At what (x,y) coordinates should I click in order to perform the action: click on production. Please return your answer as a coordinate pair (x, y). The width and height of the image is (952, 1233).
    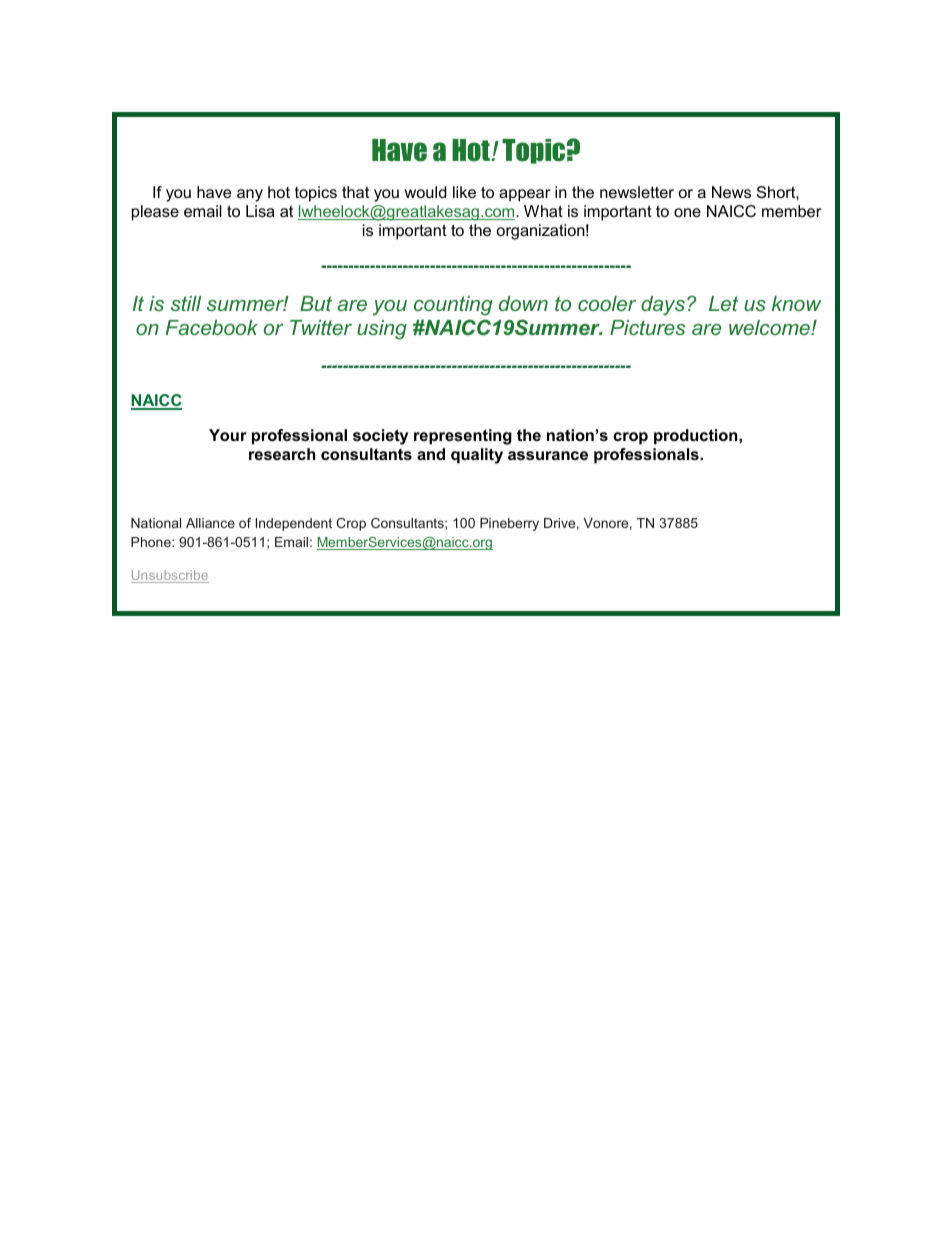
    Looking at the image, I should click on (697, 437).
